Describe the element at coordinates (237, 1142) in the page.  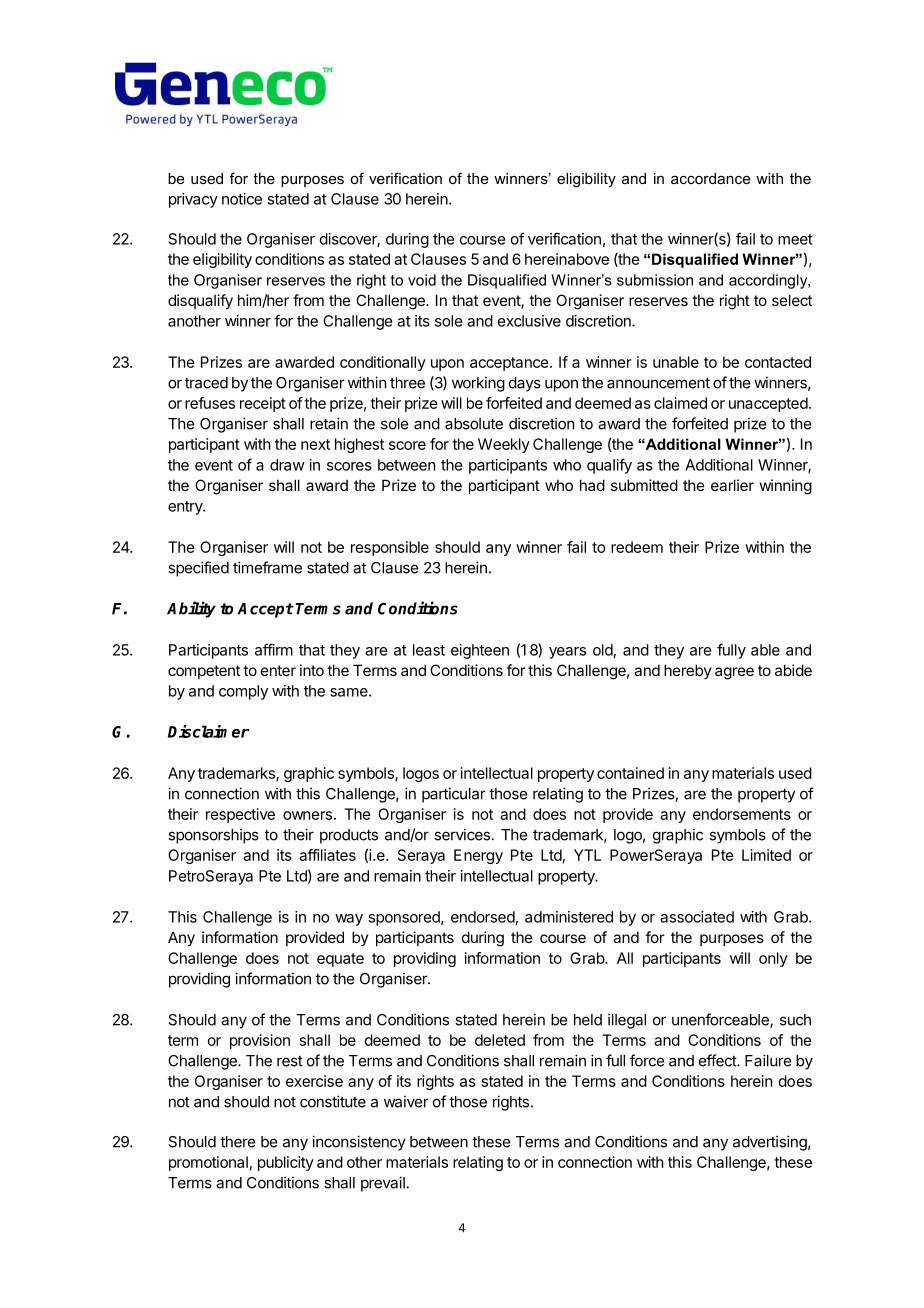
I see `there` at that location.
